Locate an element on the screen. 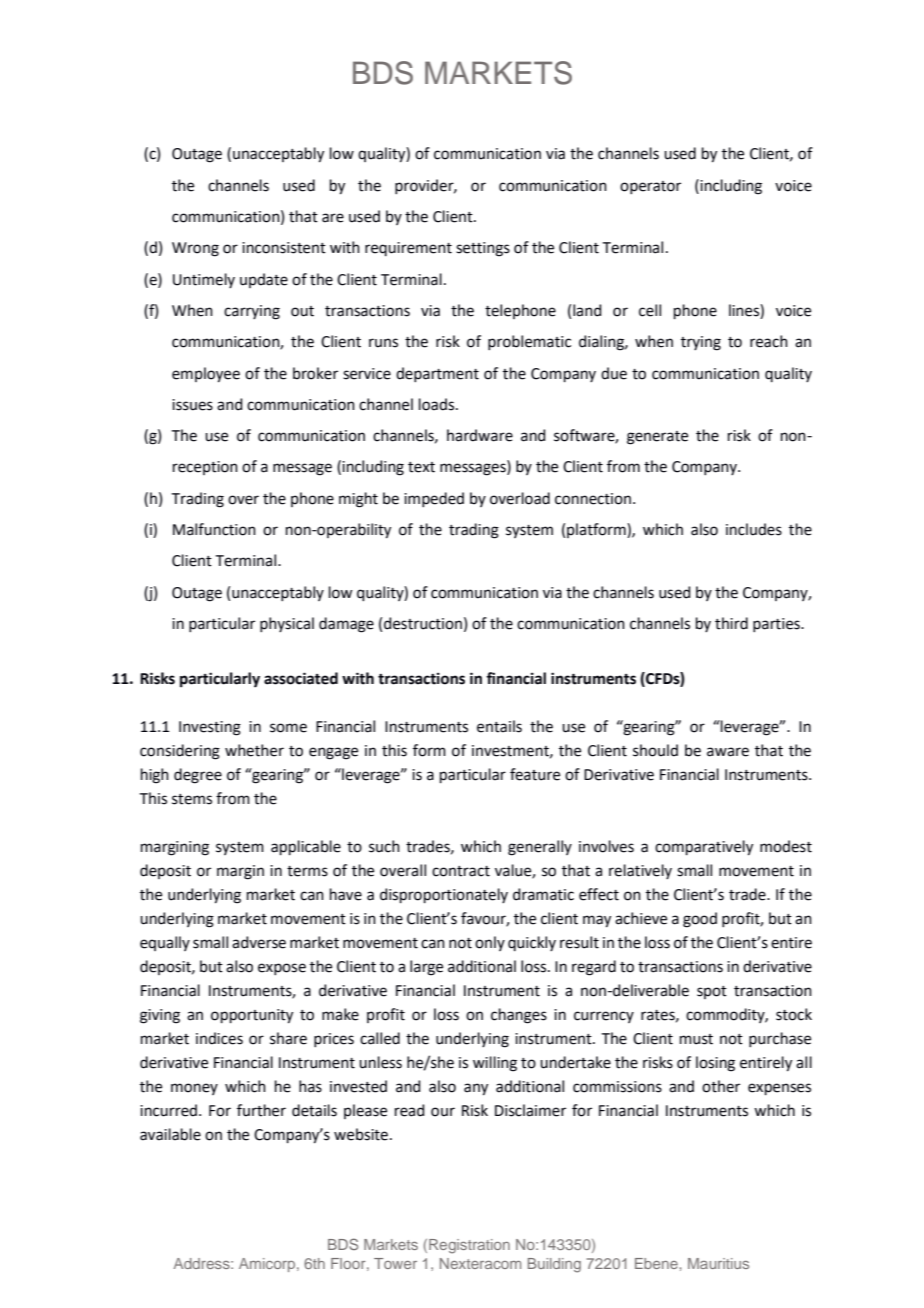  Registration is located at coordinates (469, 1246).
